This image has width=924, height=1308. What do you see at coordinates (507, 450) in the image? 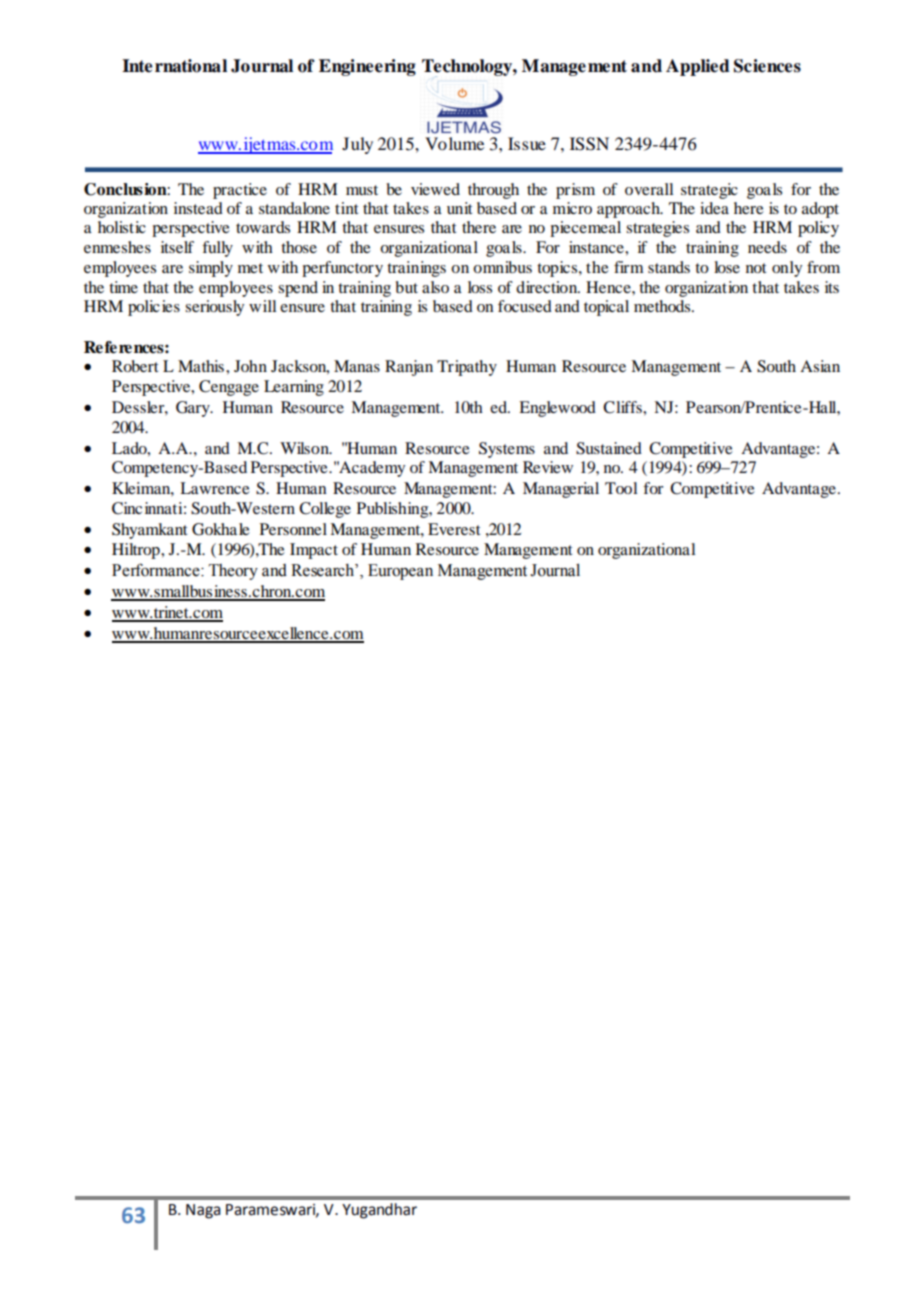
I see `Systems` at bounding box center [507, 450].
